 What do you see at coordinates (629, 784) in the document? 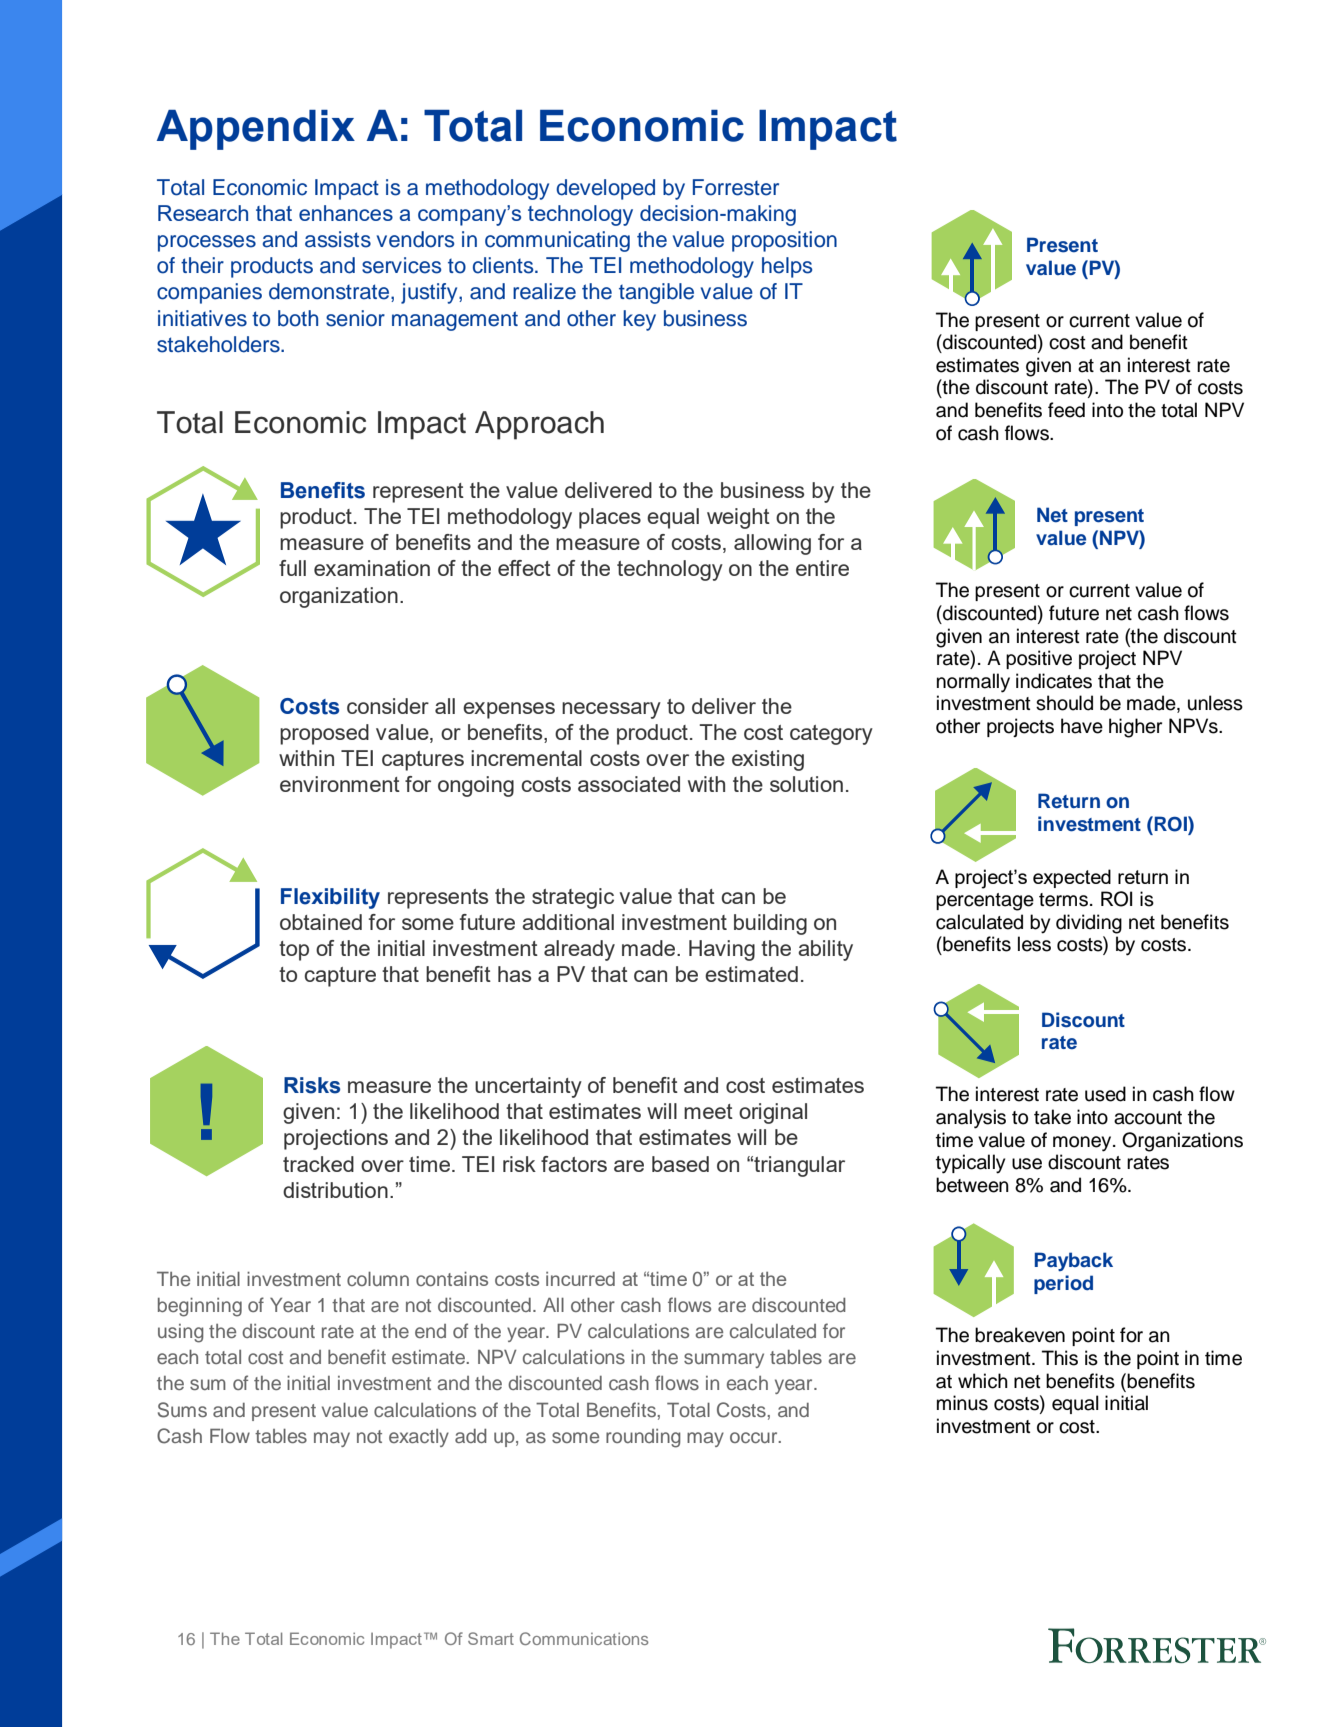
I see `associated` at bounding box center [629, 784].
